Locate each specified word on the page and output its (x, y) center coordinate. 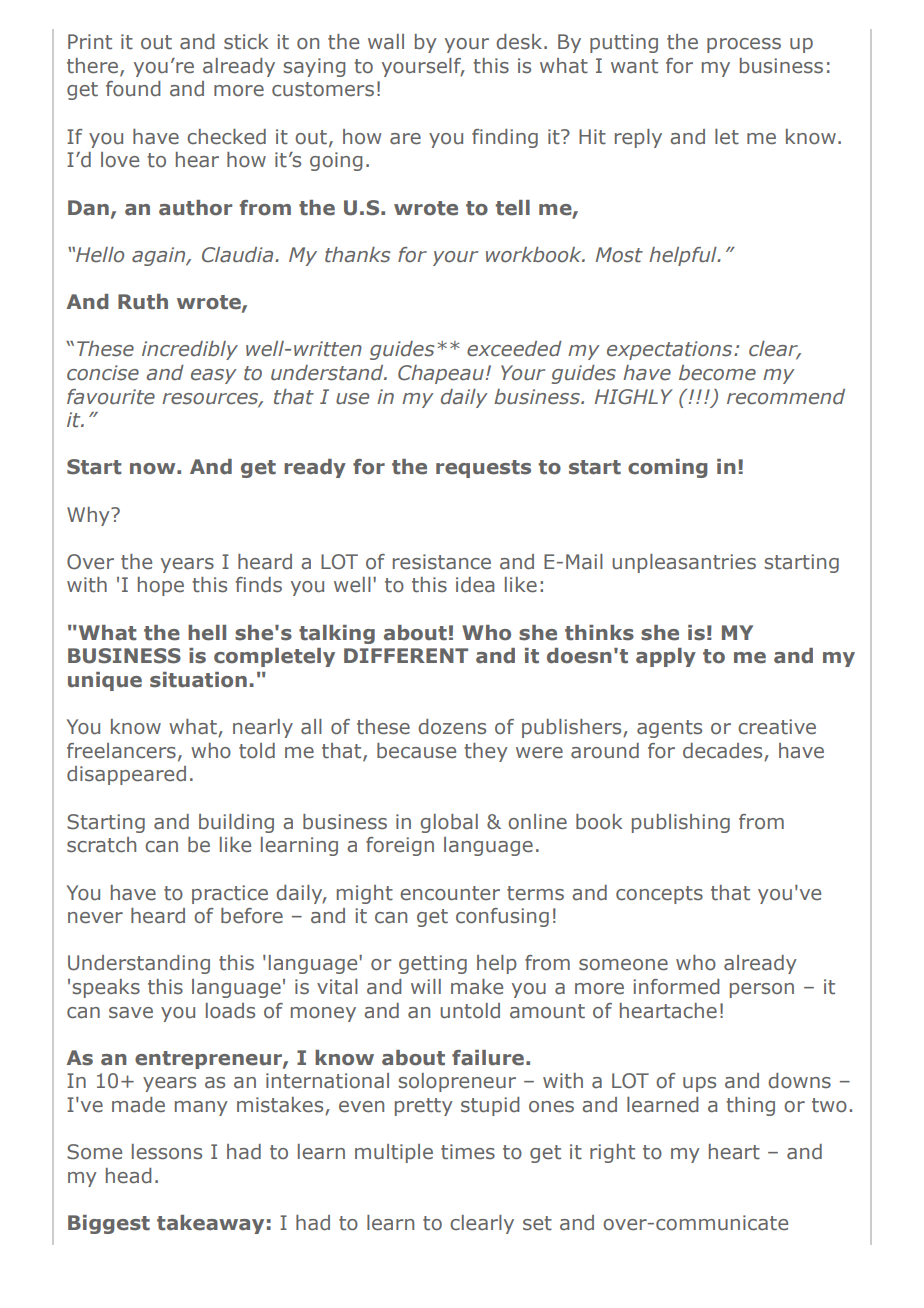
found (133, 89)
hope (161, 586)
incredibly (190, 350)
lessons (167, 1152)
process (744, 45)
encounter (450, 893)
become (717, 373)
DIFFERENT (406, 655)
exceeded (514, 349)
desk (520, 42)
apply (666, 657)
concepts (659, 895)
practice (230, 894)
